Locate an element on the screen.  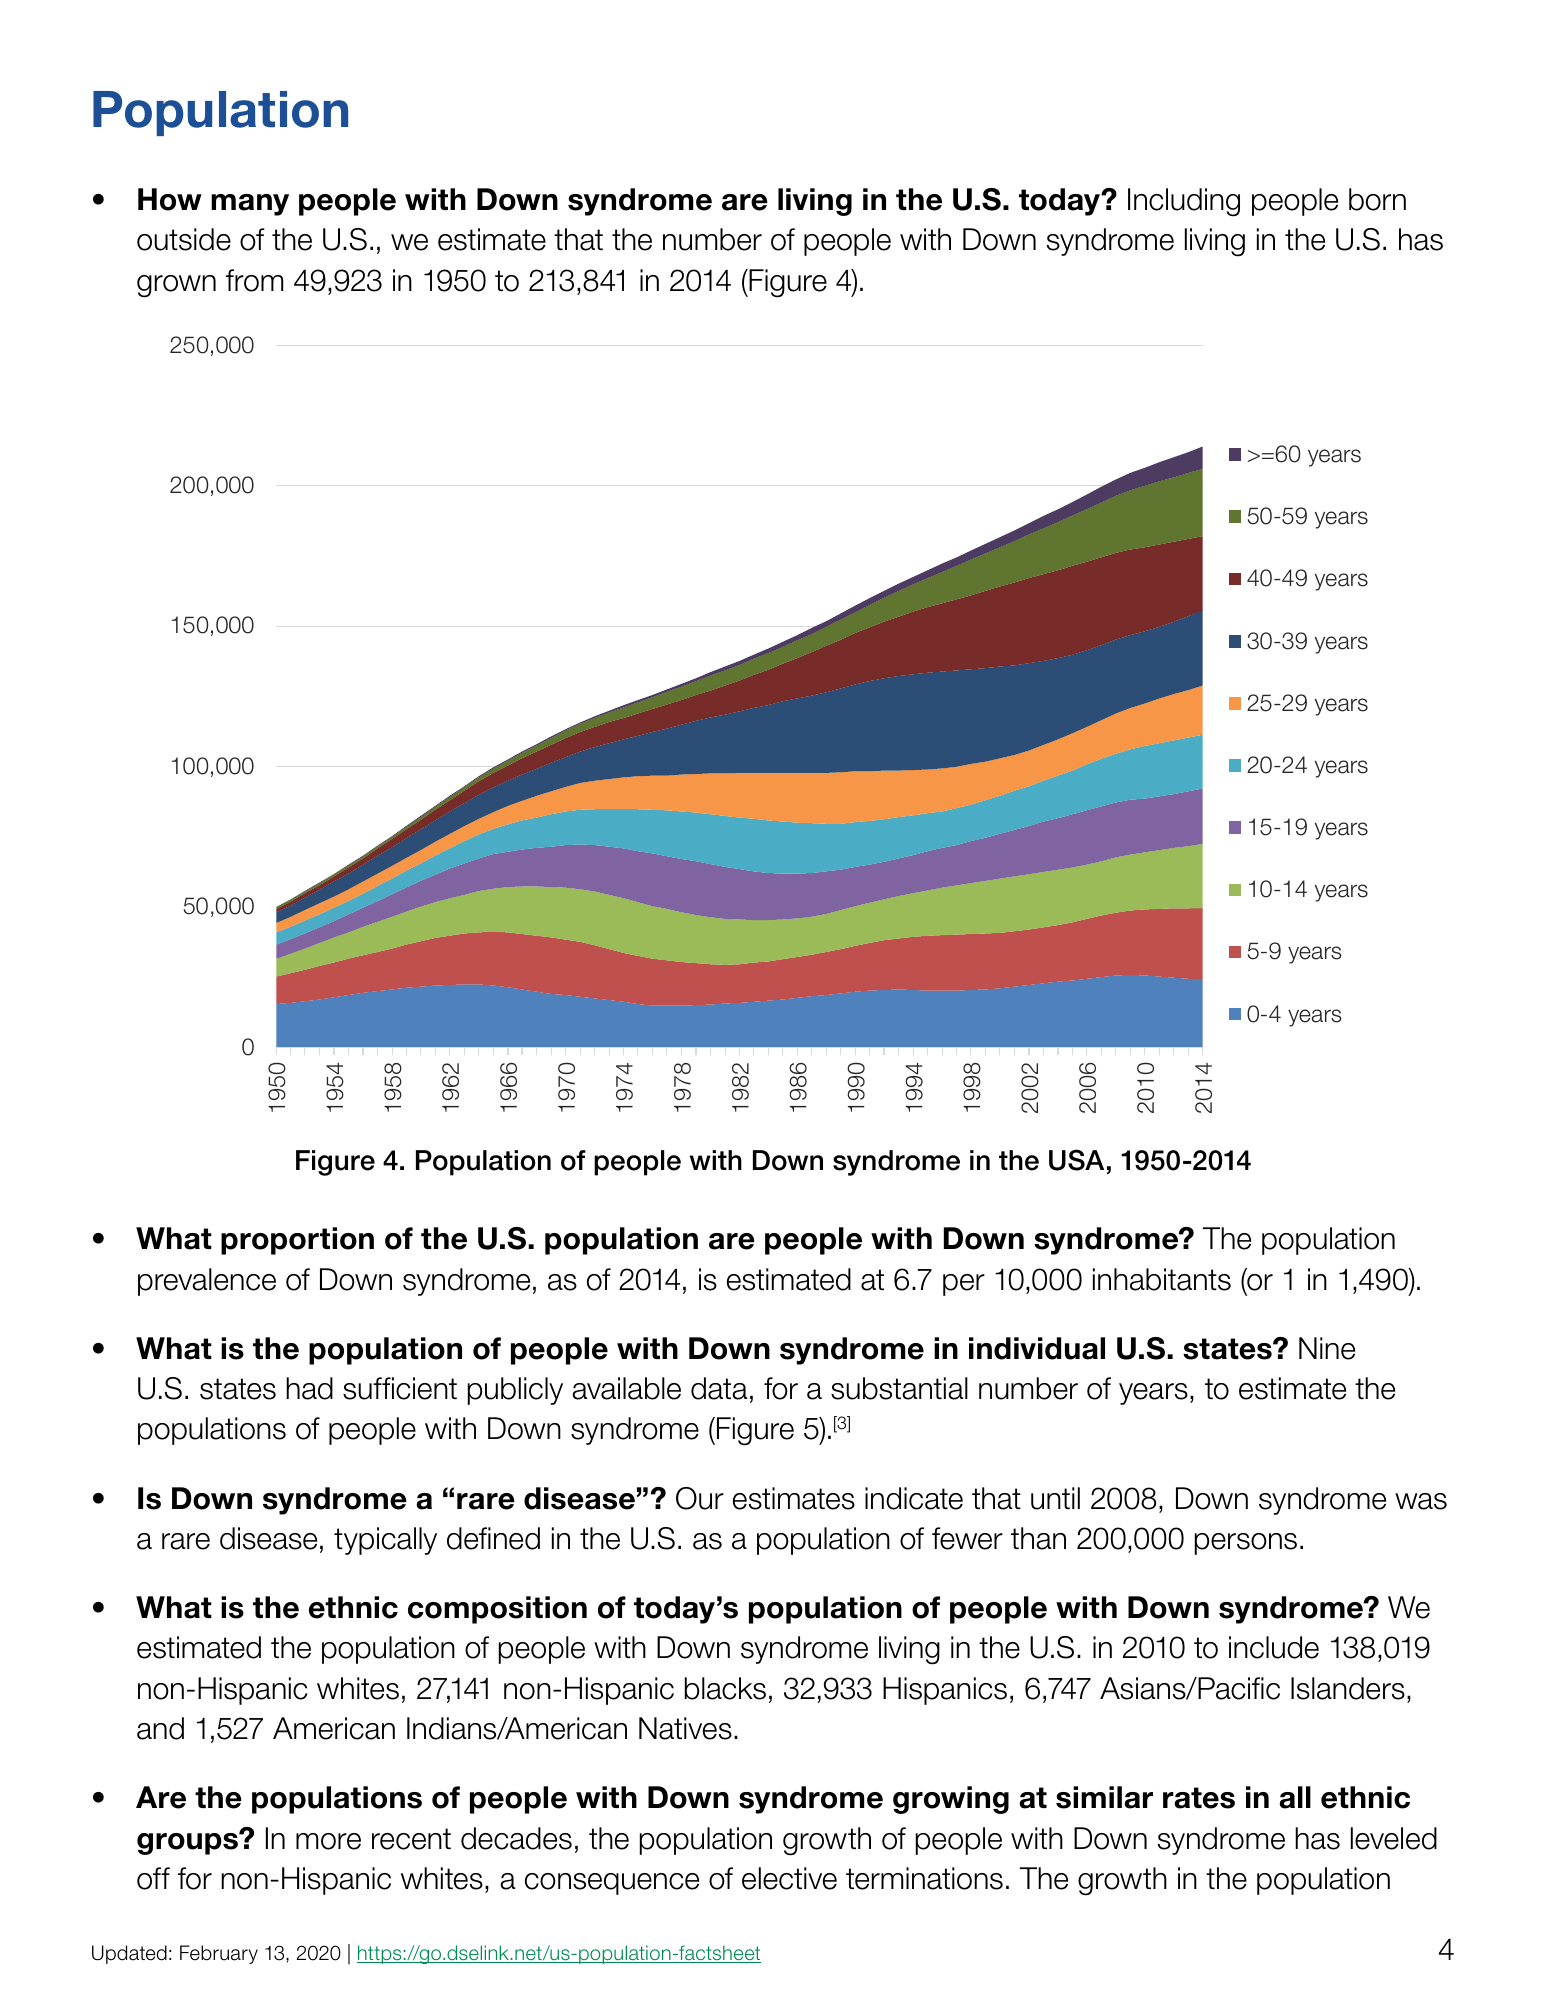
leveled is located at coordinates (1394, 1838).
